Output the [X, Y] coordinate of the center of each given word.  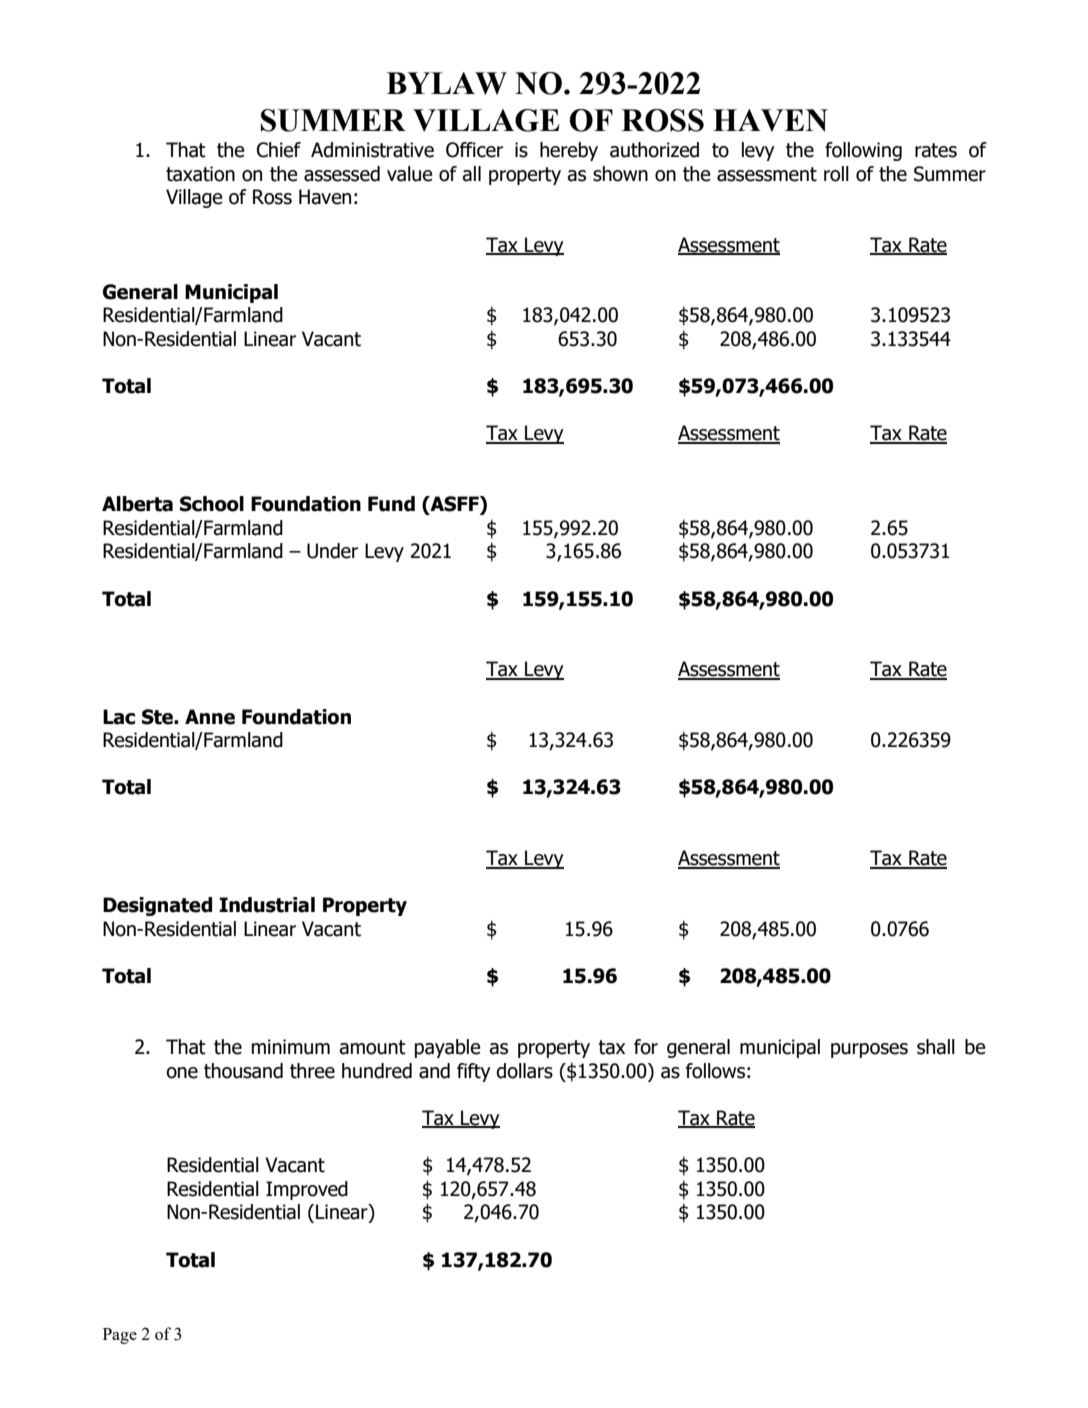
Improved [307, 1190]
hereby [569, 151]
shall [936, 1047]
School [212, 504]
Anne [210, 717]
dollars [524, 1071]
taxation [200, 174]
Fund [391, 504]
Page [120, 1336]
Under [332, 551]
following [863, 151]
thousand [243, 1071]
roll [836, 174]
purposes [869, 1050]
